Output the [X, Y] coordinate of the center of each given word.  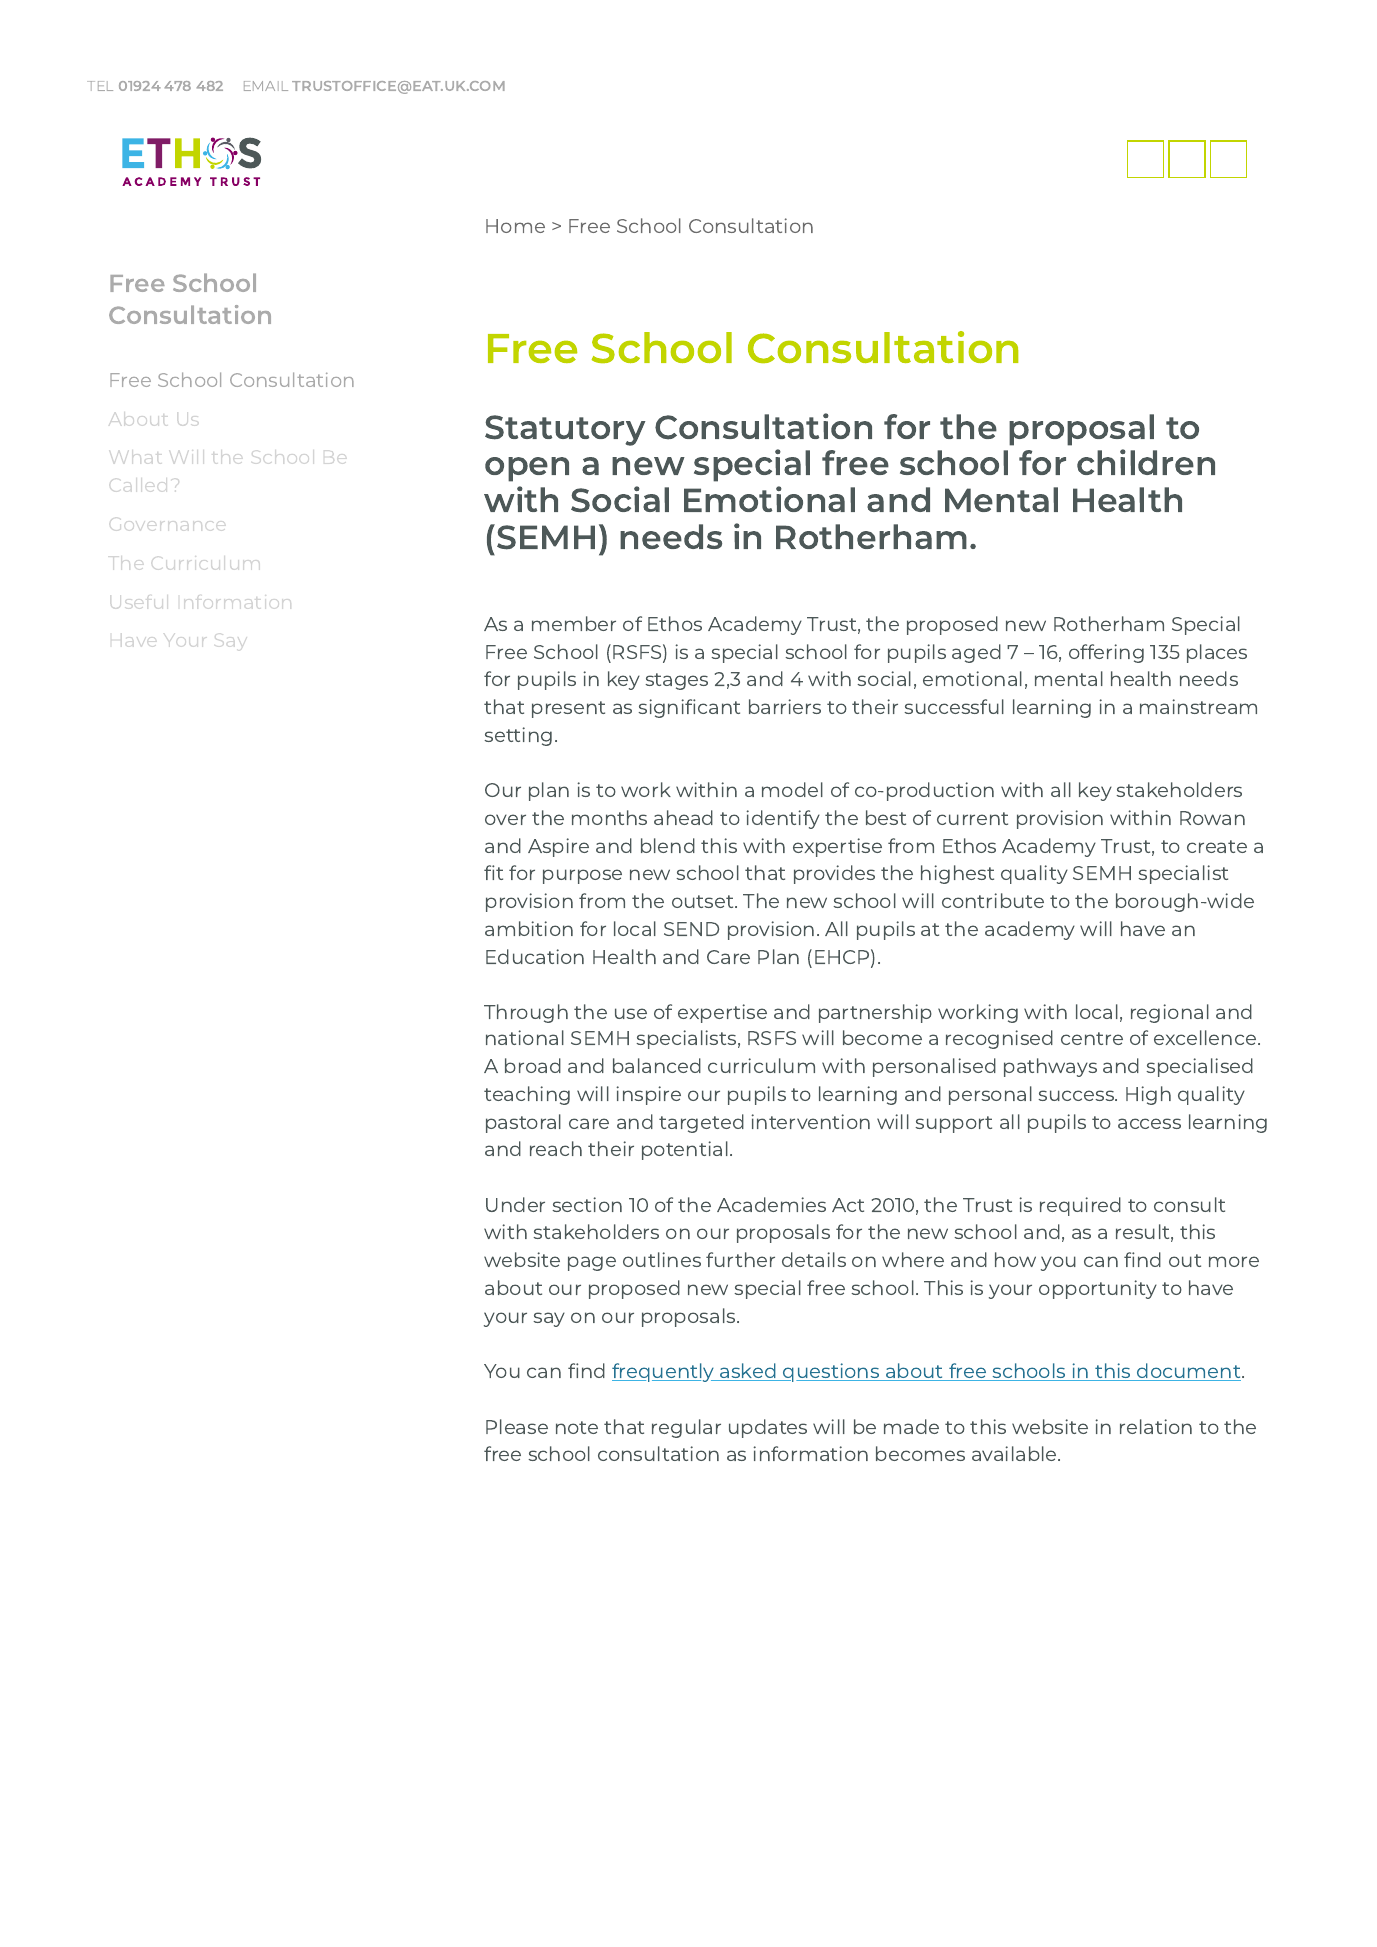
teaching [527, 1095]
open [527, 469]
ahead [683, 817]
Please [517, 1426]
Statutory [565, 430]
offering [1106, 653]
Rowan [1212, 818]
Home [515, 226]
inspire [648, 1095]
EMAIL [266, 86]
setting [518, 736]
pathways [1050, 1067]
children [1146, 462]
